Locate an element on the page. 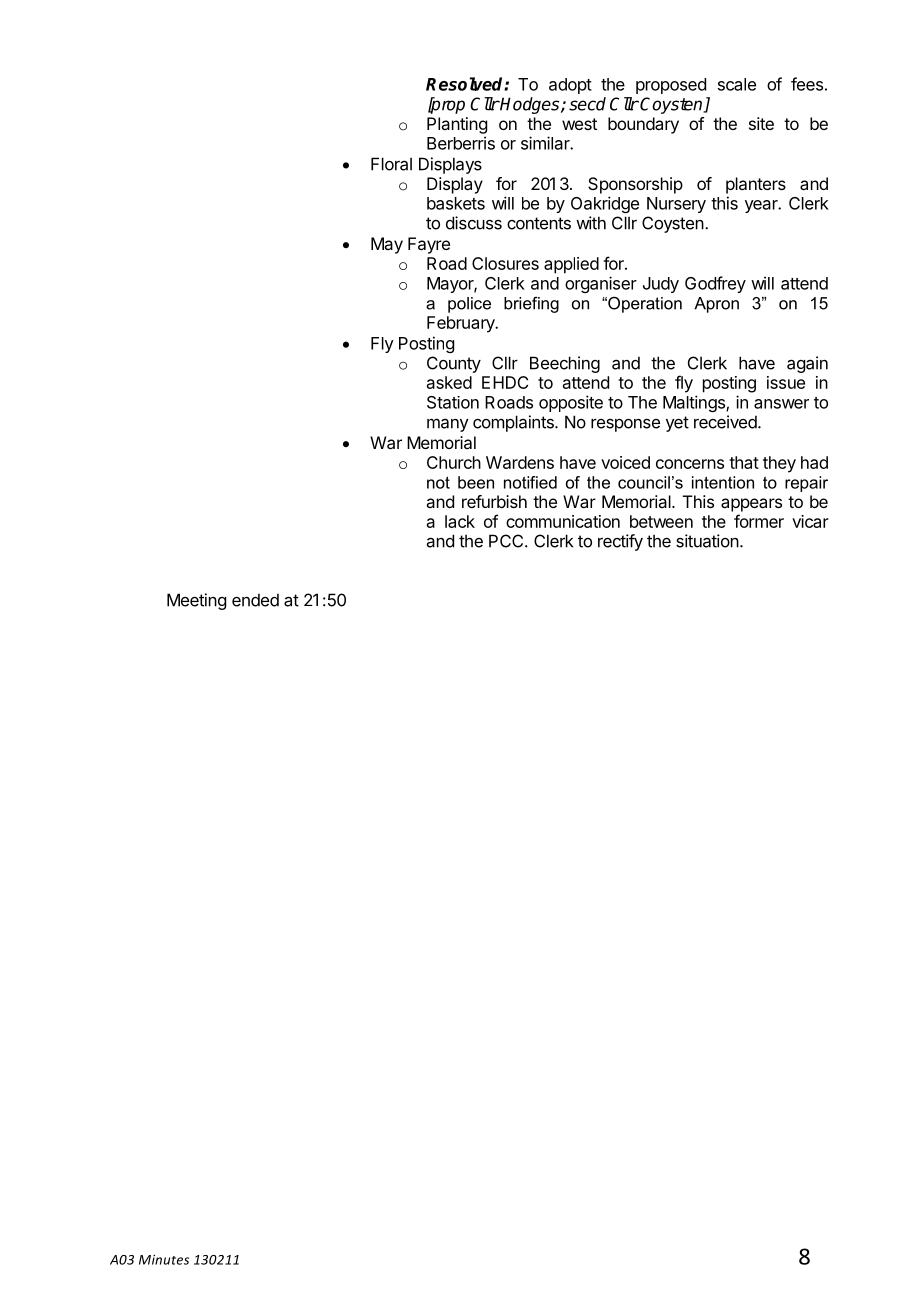 This page has height=1308, width=924. situation is located at coordinates (707, 541).
